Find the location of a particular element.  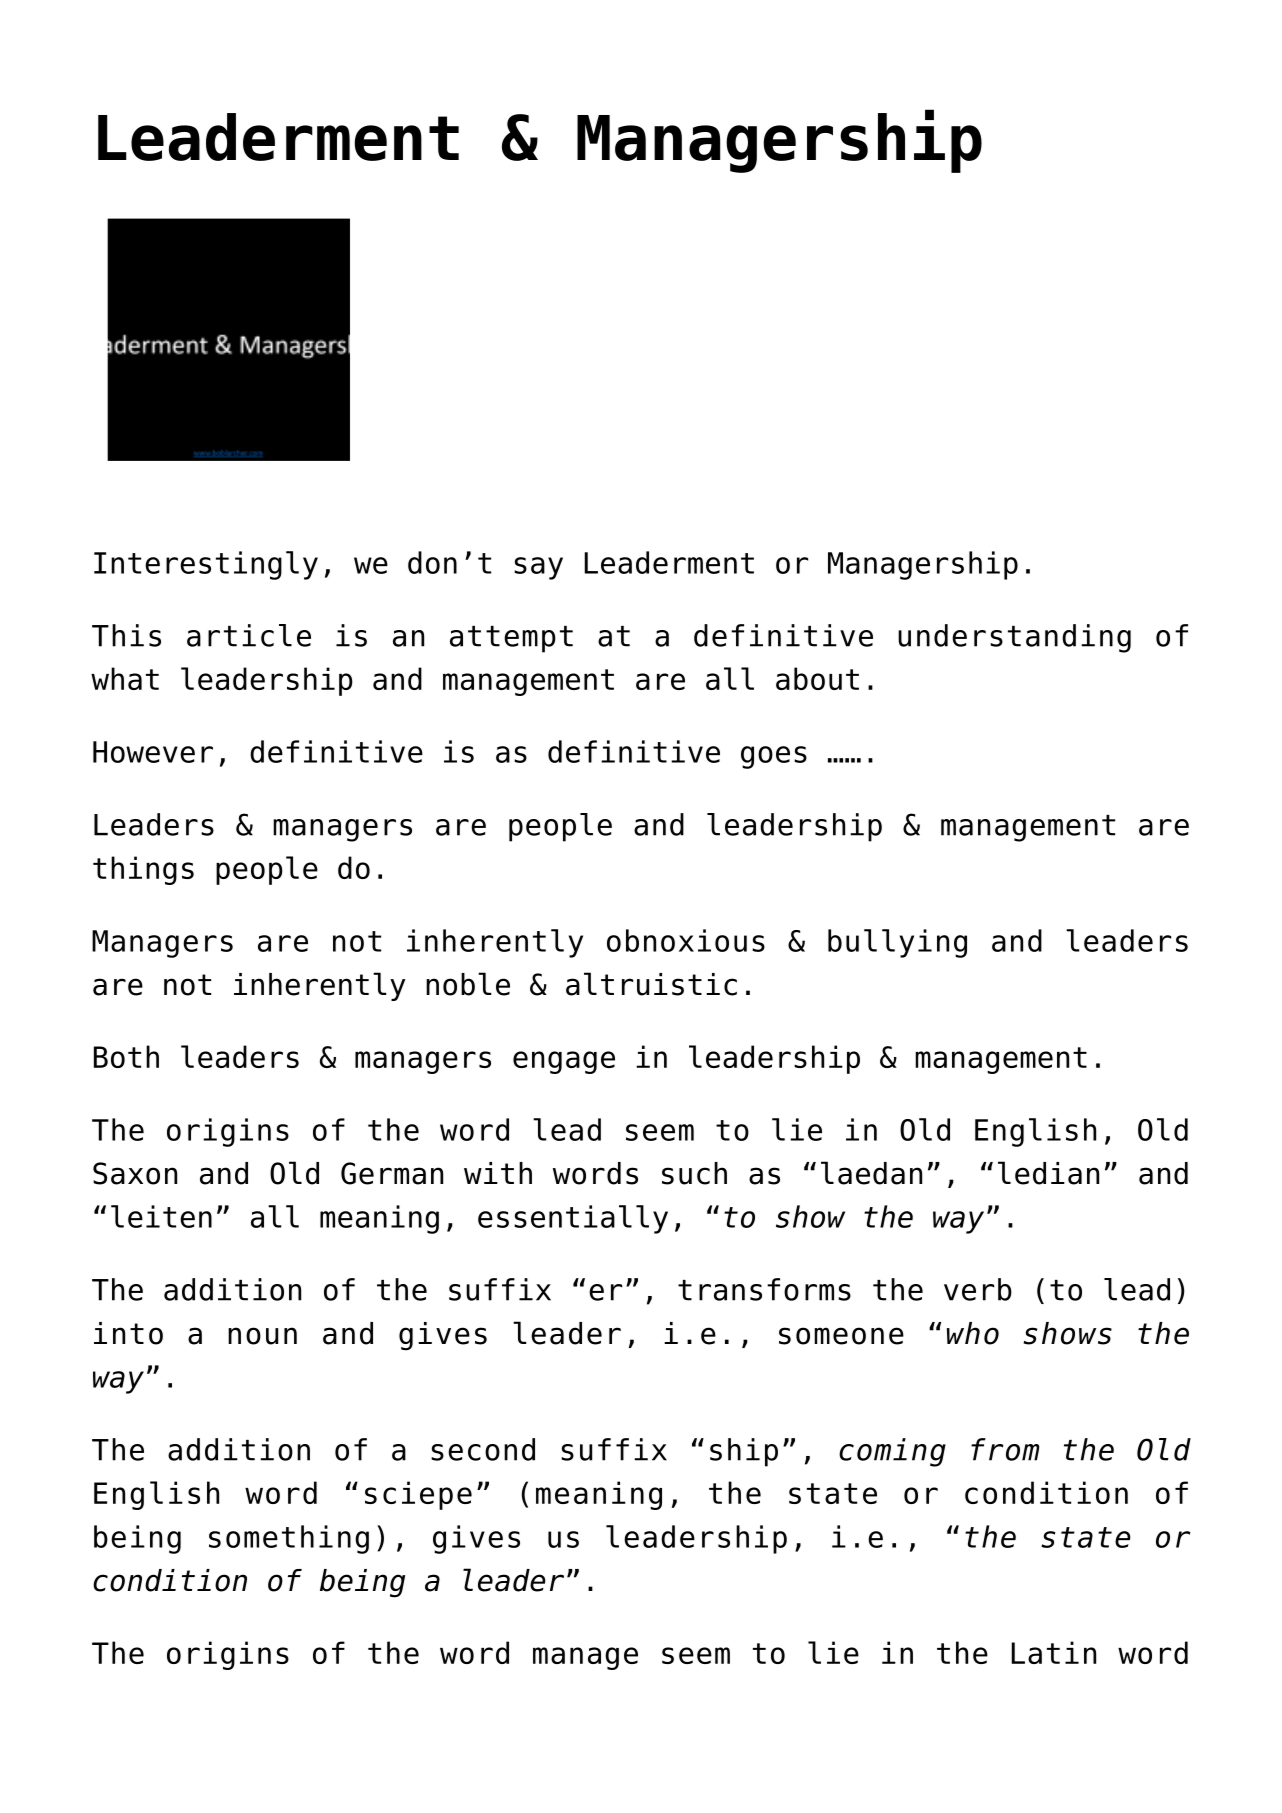

engage is located at coordinates (564, 1062).
